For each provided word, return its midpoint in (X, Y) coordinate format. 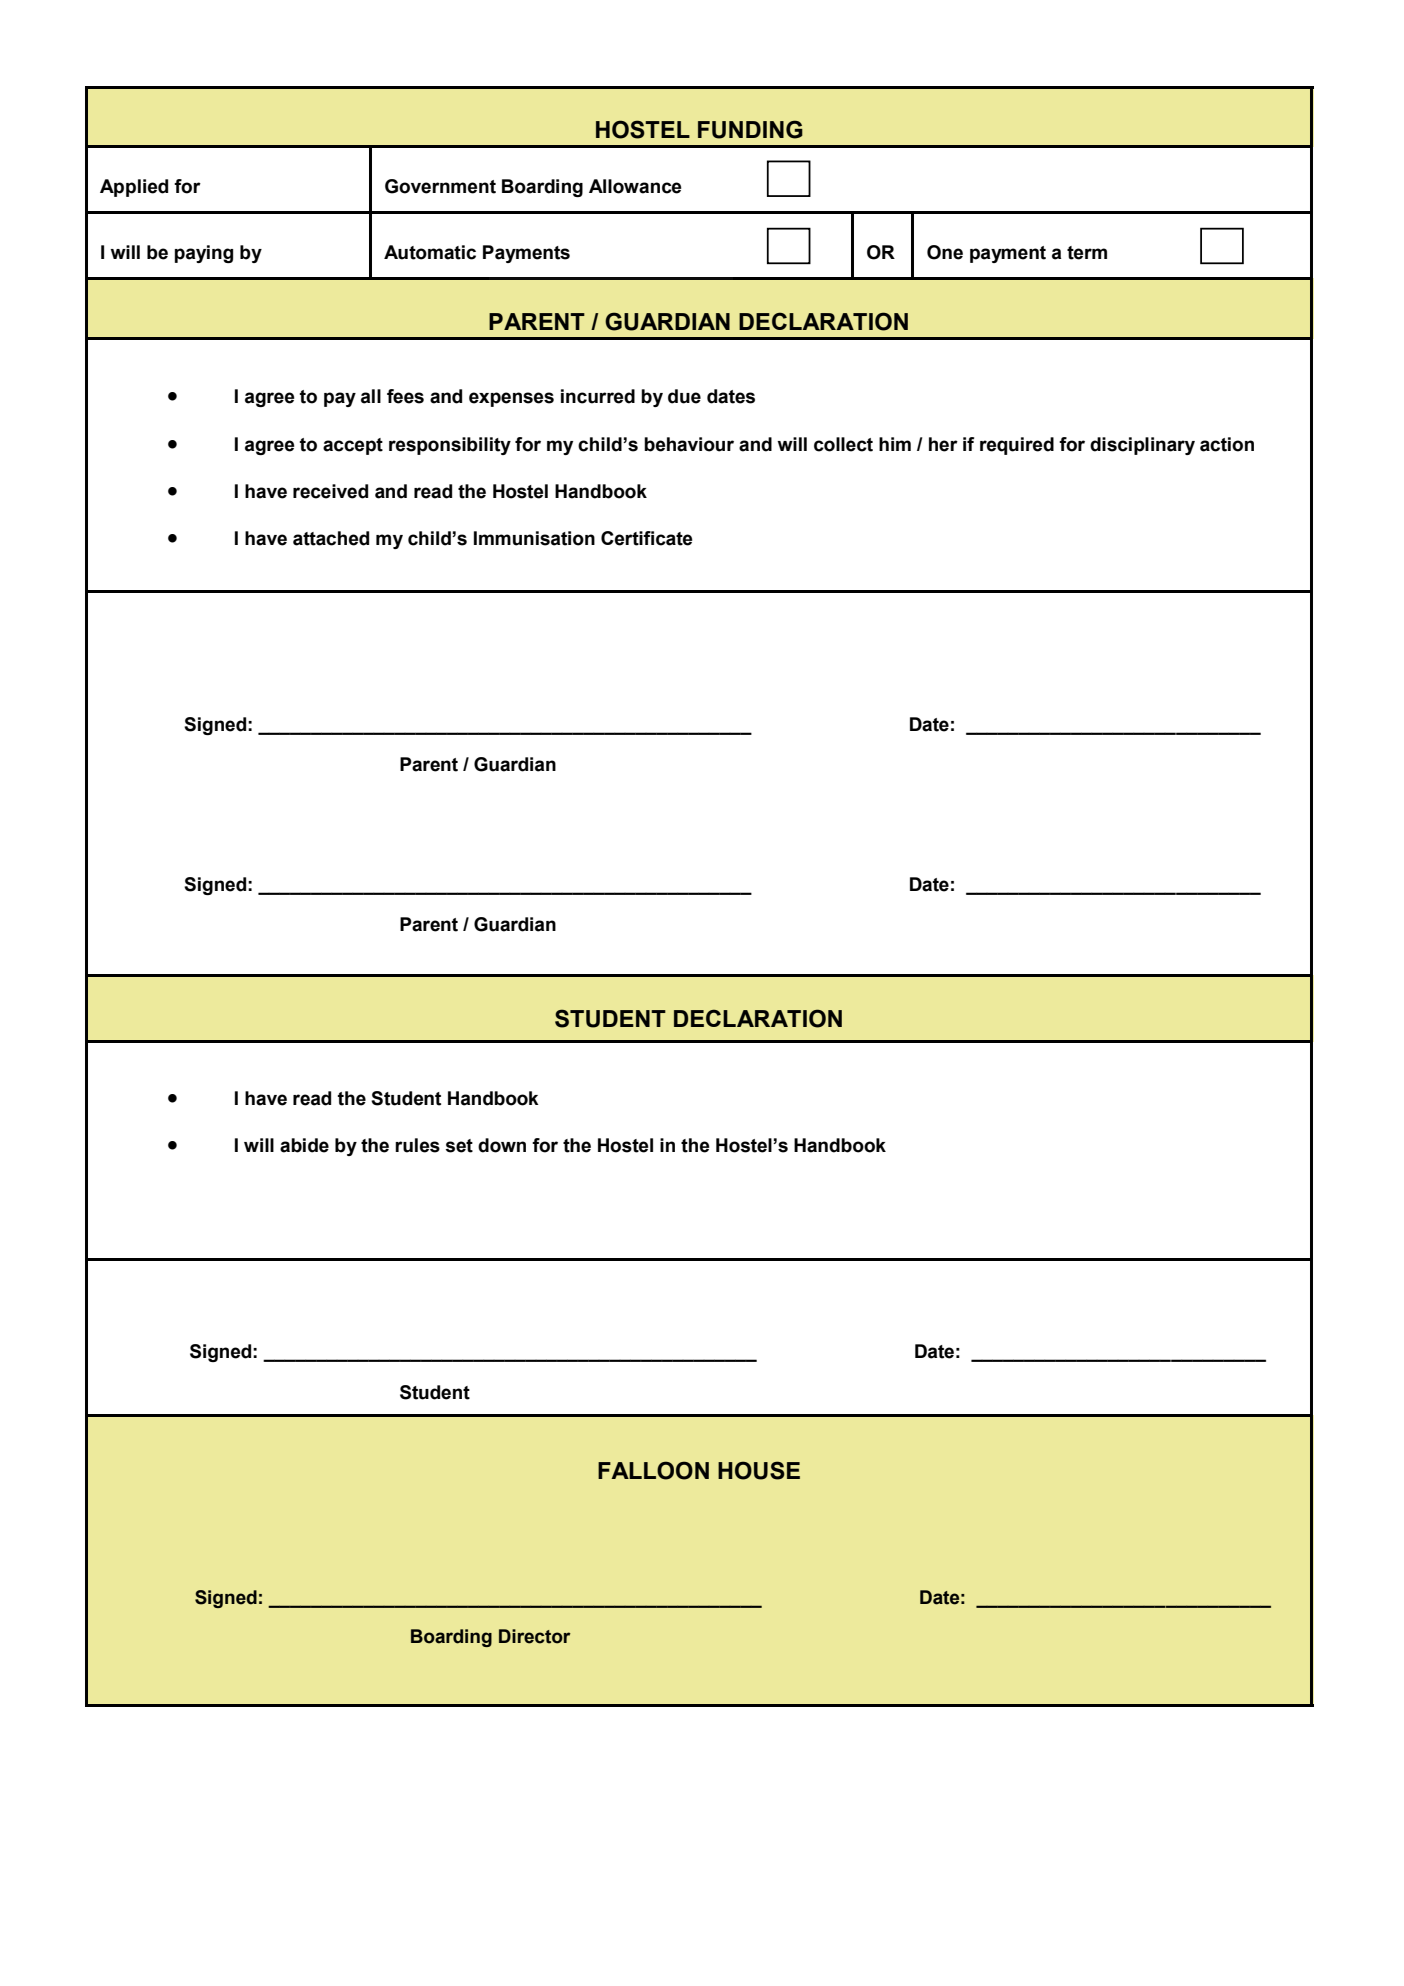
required (1017, 446)
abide (304, 1145)
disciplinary (1142, 446)
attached (331, 538)
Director (535, 1636)
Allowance (635, 186)
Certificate (646, 538)
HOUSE (759, 1470)
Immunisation (534, 538)
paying (204, 254)
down (502, 1145)
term (1087, 253)
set (459, 1146)
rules (417, 1145)
